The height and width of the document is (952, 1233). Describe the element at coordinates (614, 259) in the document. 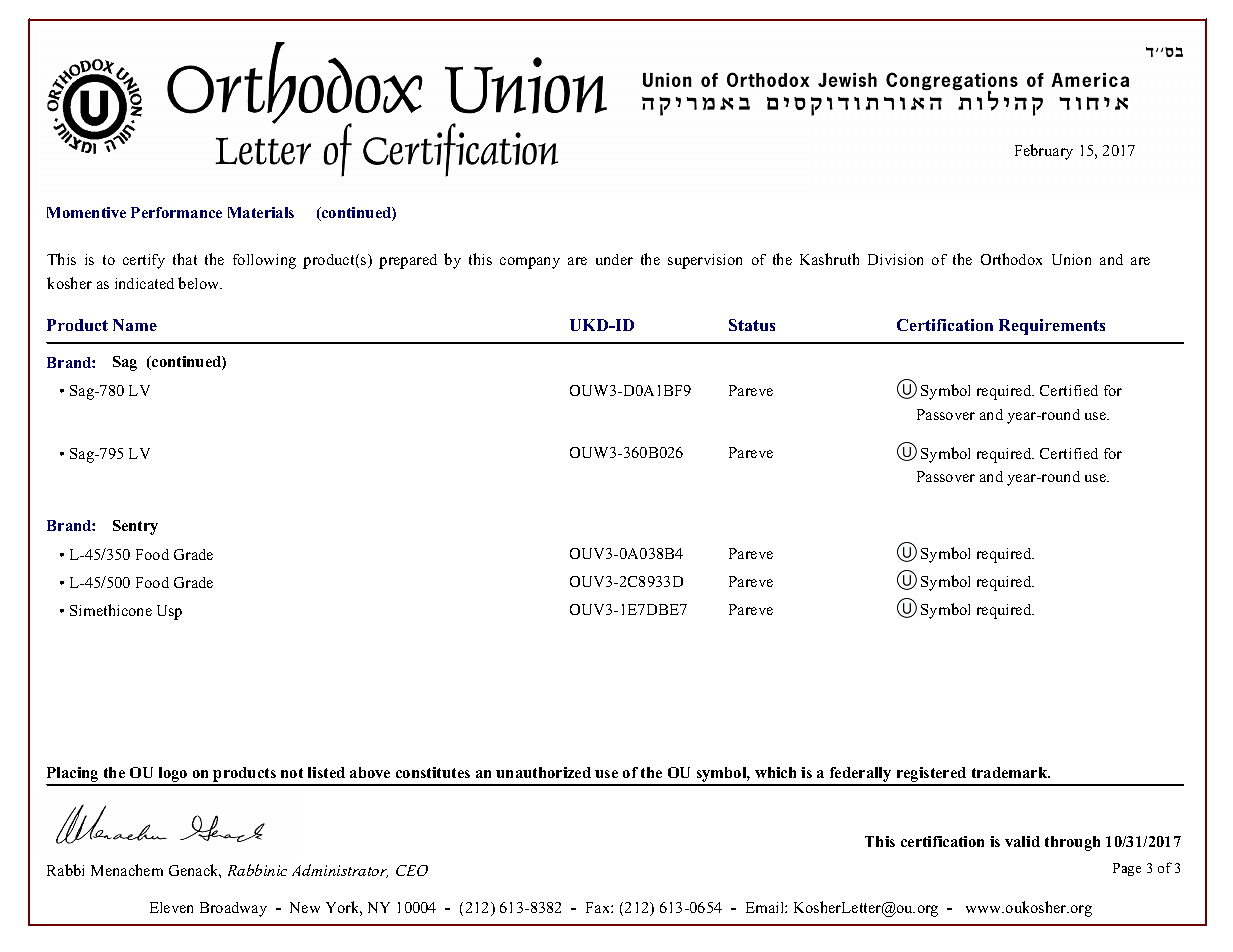

I see `under` at that location.
